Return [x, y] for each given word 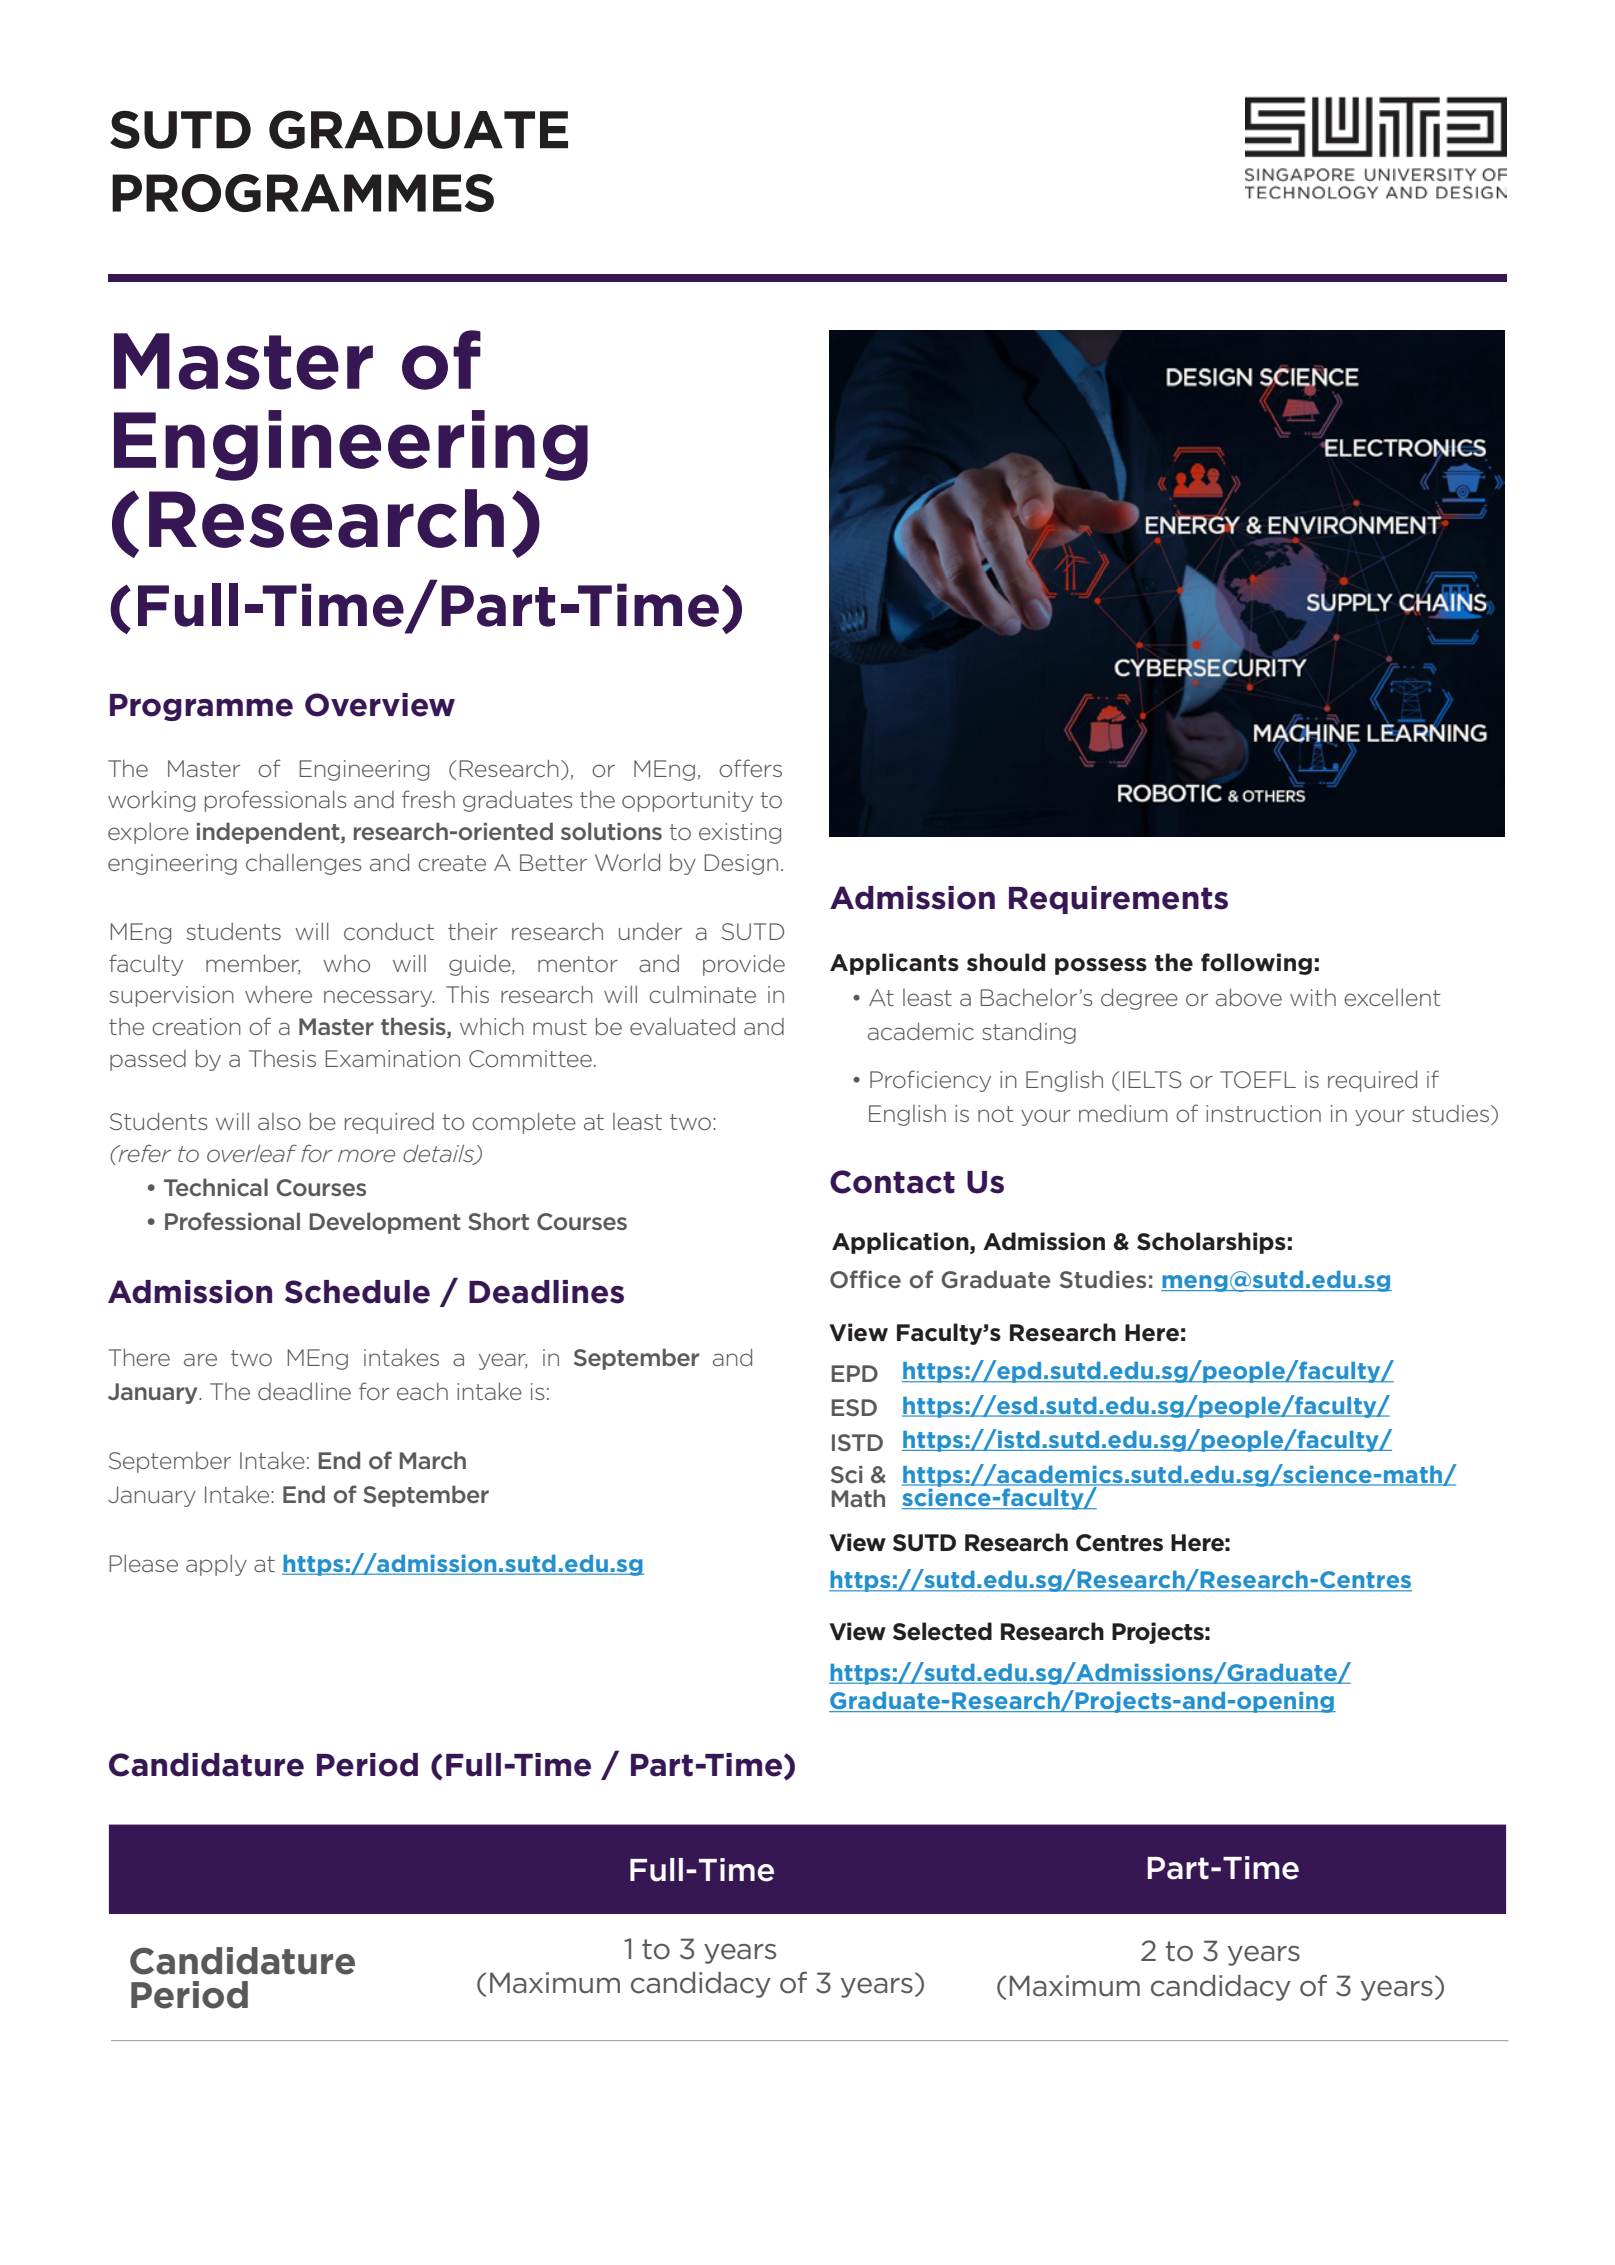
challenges [304, 864]
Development [385, 1223]
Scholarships [1211, 1243]
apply [216, 1565]
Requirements [1118, 900]
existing [740, 833]
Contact [892, 1182]
